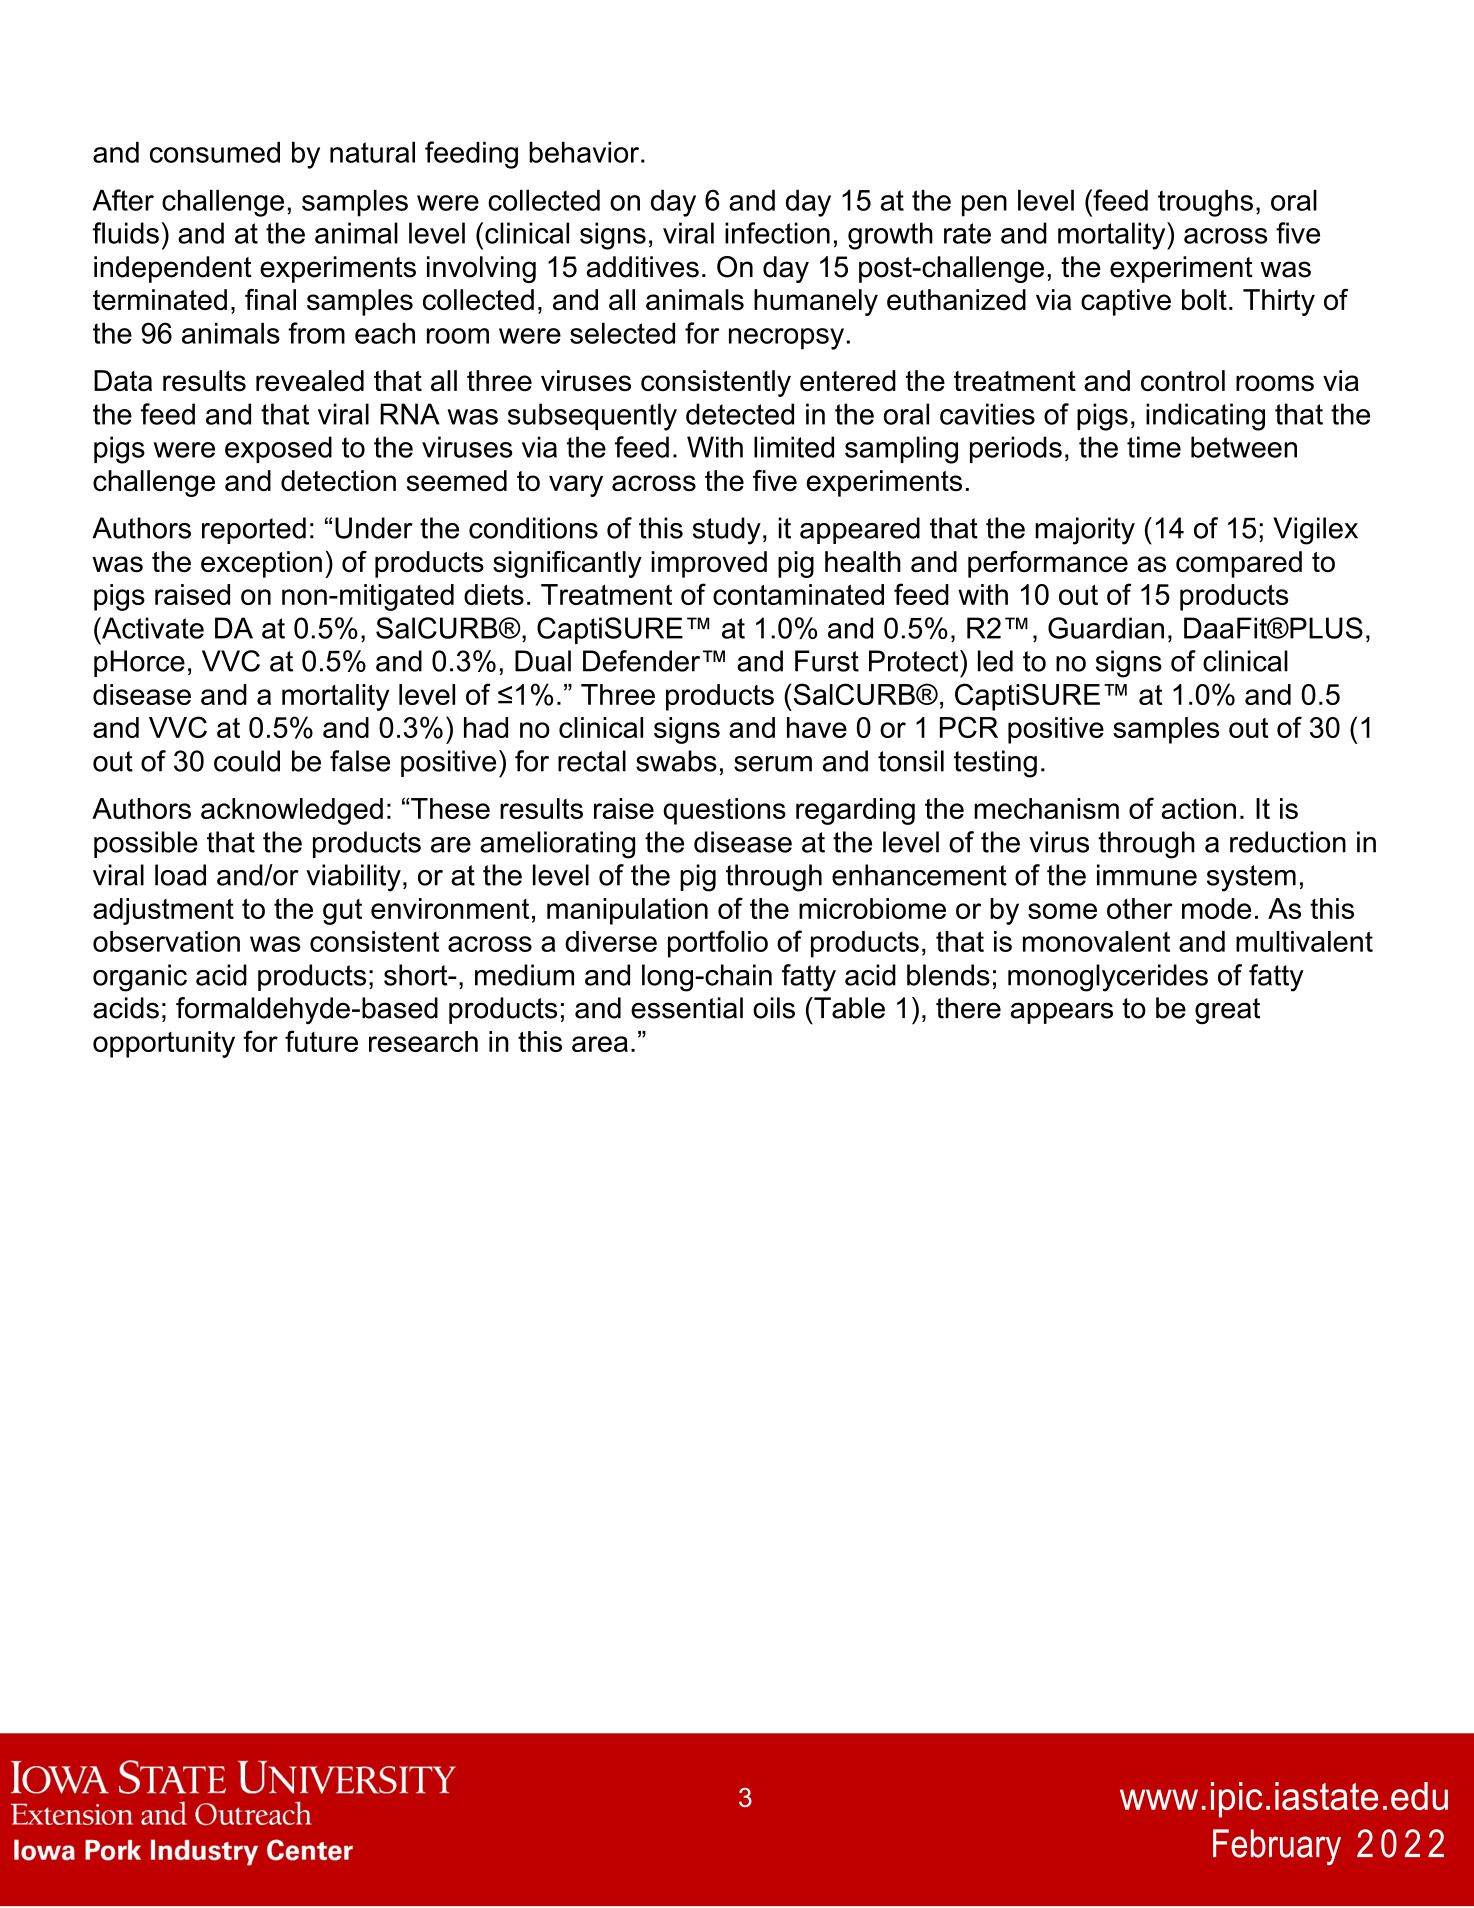  I want to click on troughs, so click(1205, 203).
